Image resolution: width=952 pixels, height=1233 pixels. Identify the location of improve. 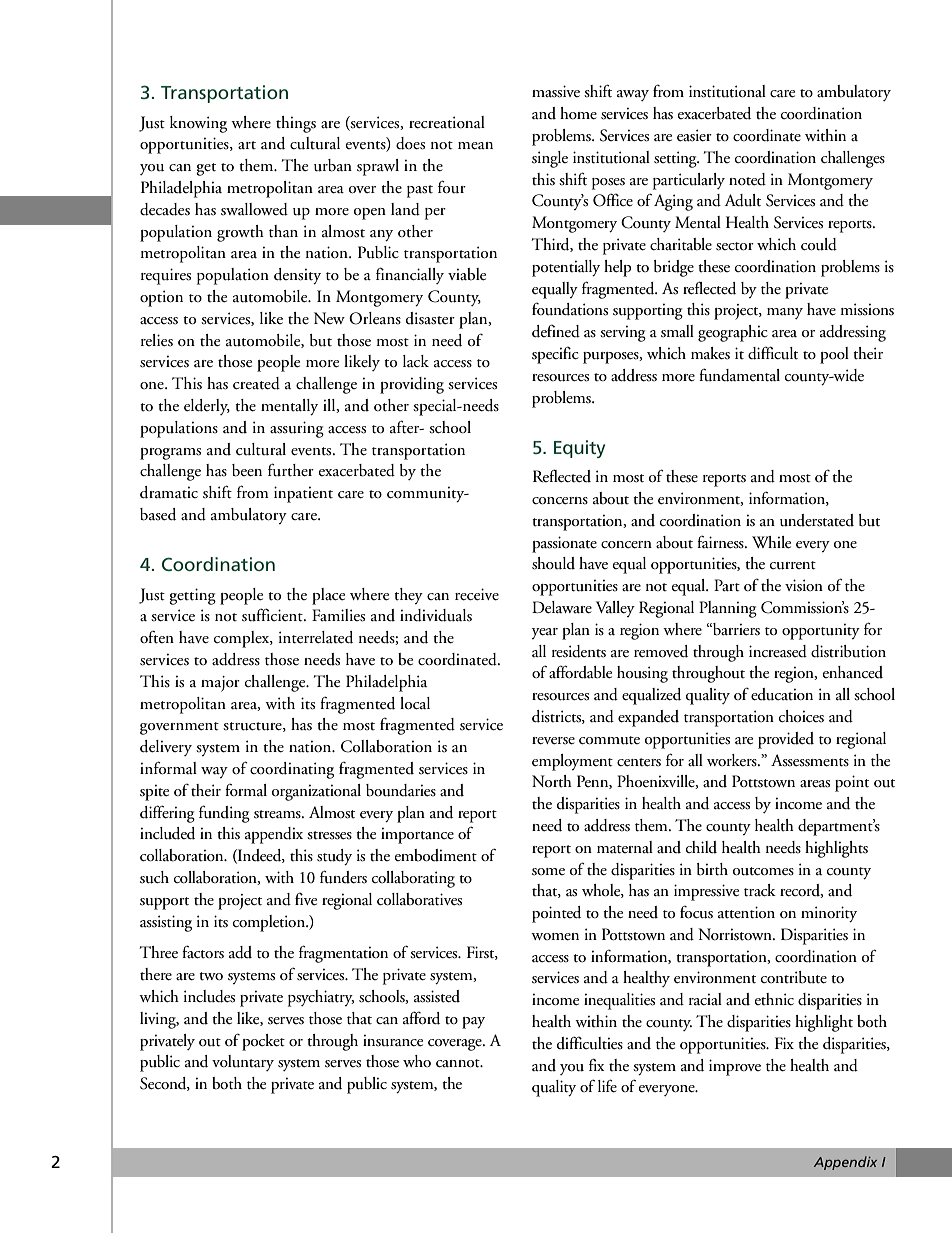
(735, 1067).
